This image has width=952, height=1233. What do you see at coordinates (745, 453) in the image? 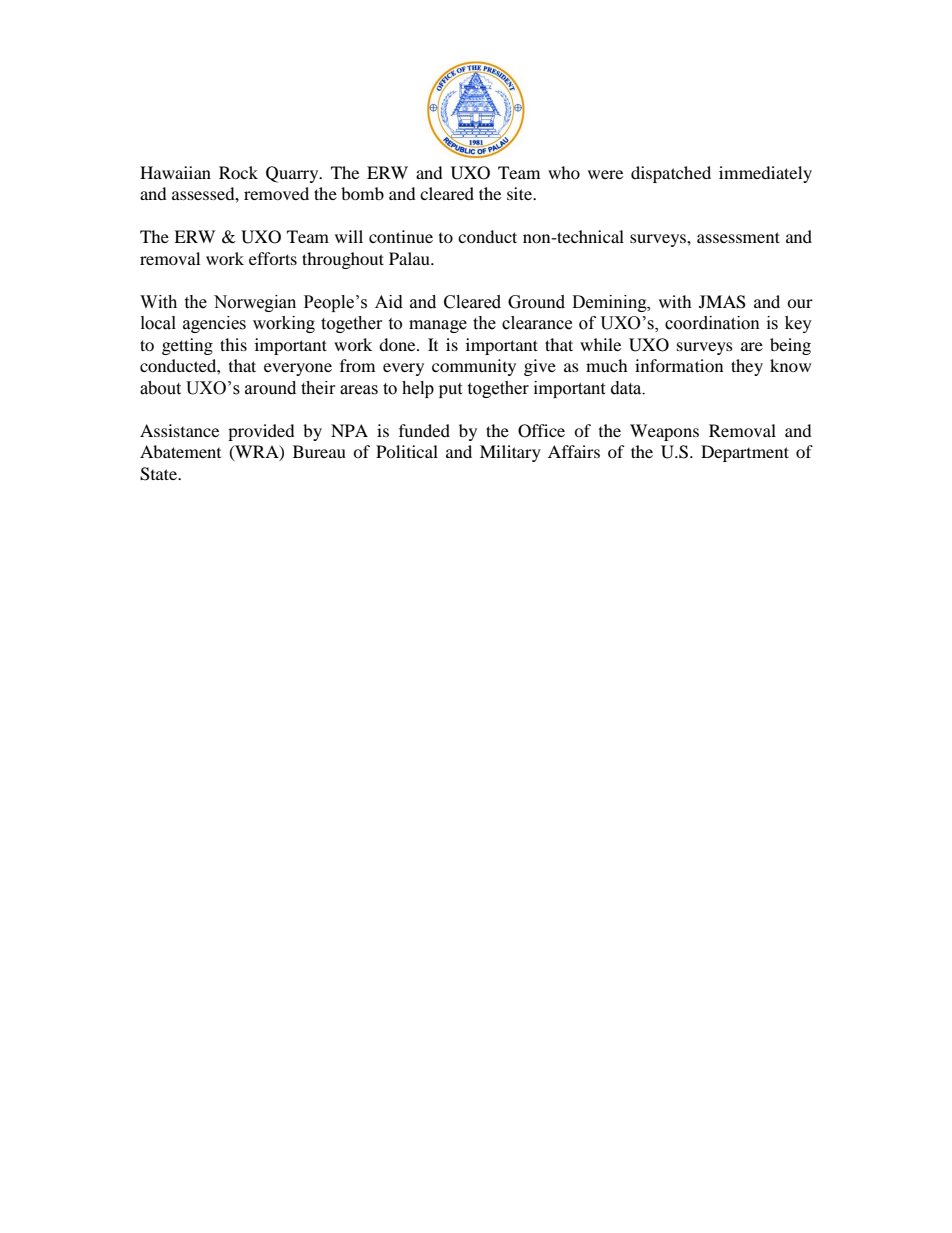
I see `Department` at bounding box center [745, 453].
